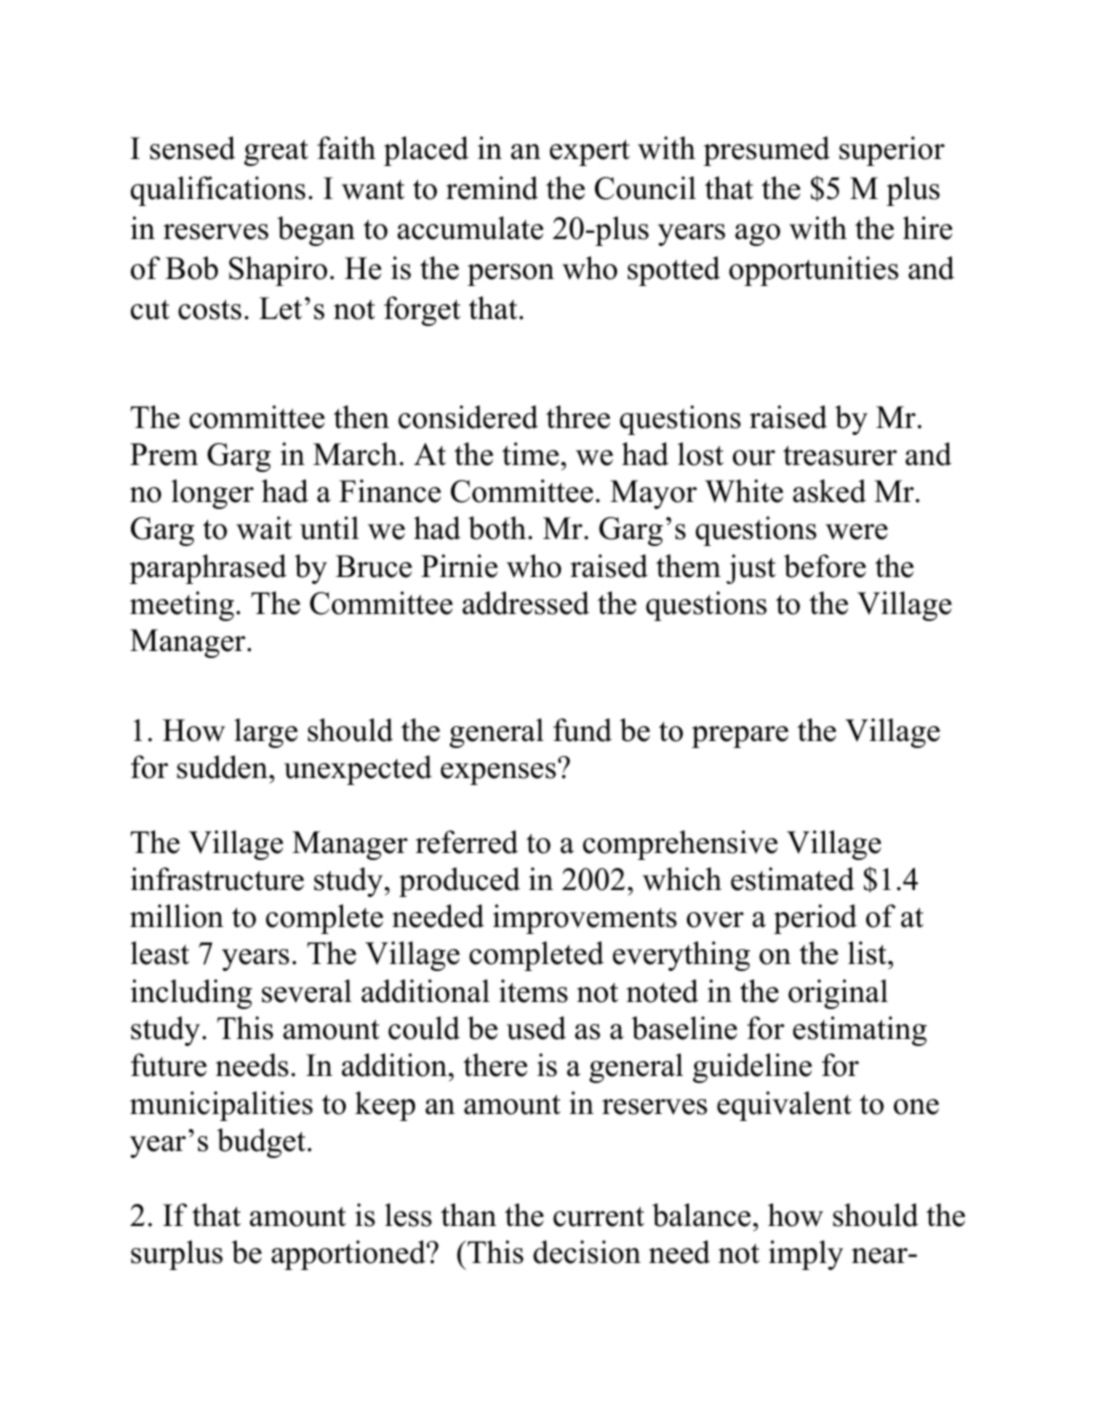 The width and height of the screenshot is (1103, 1428). What do you see at coordinates (266, 733) in the screenshot?
I see `large` at bounding box center [266, 733].
